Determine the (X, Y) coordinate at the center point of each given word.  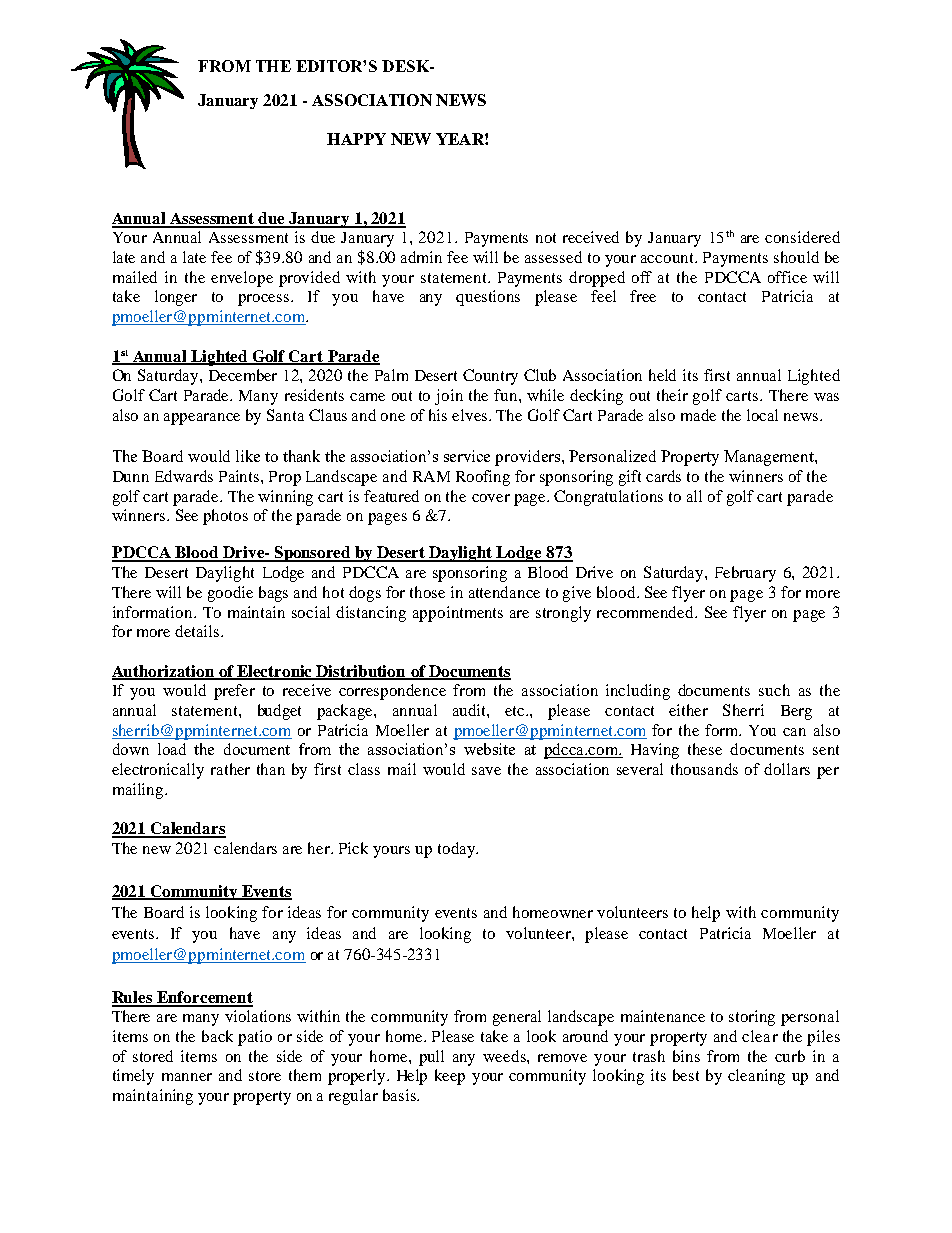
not (546, 238)
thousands (704, 769)
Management (770, 458)
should (796, 257)
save (486, 771)
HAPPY (356, 139)
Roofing (483, 478)
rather (230, 769)
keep (450, 1077)
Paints (240, 476)
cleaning (756, 1077)
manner (187, 1077)
